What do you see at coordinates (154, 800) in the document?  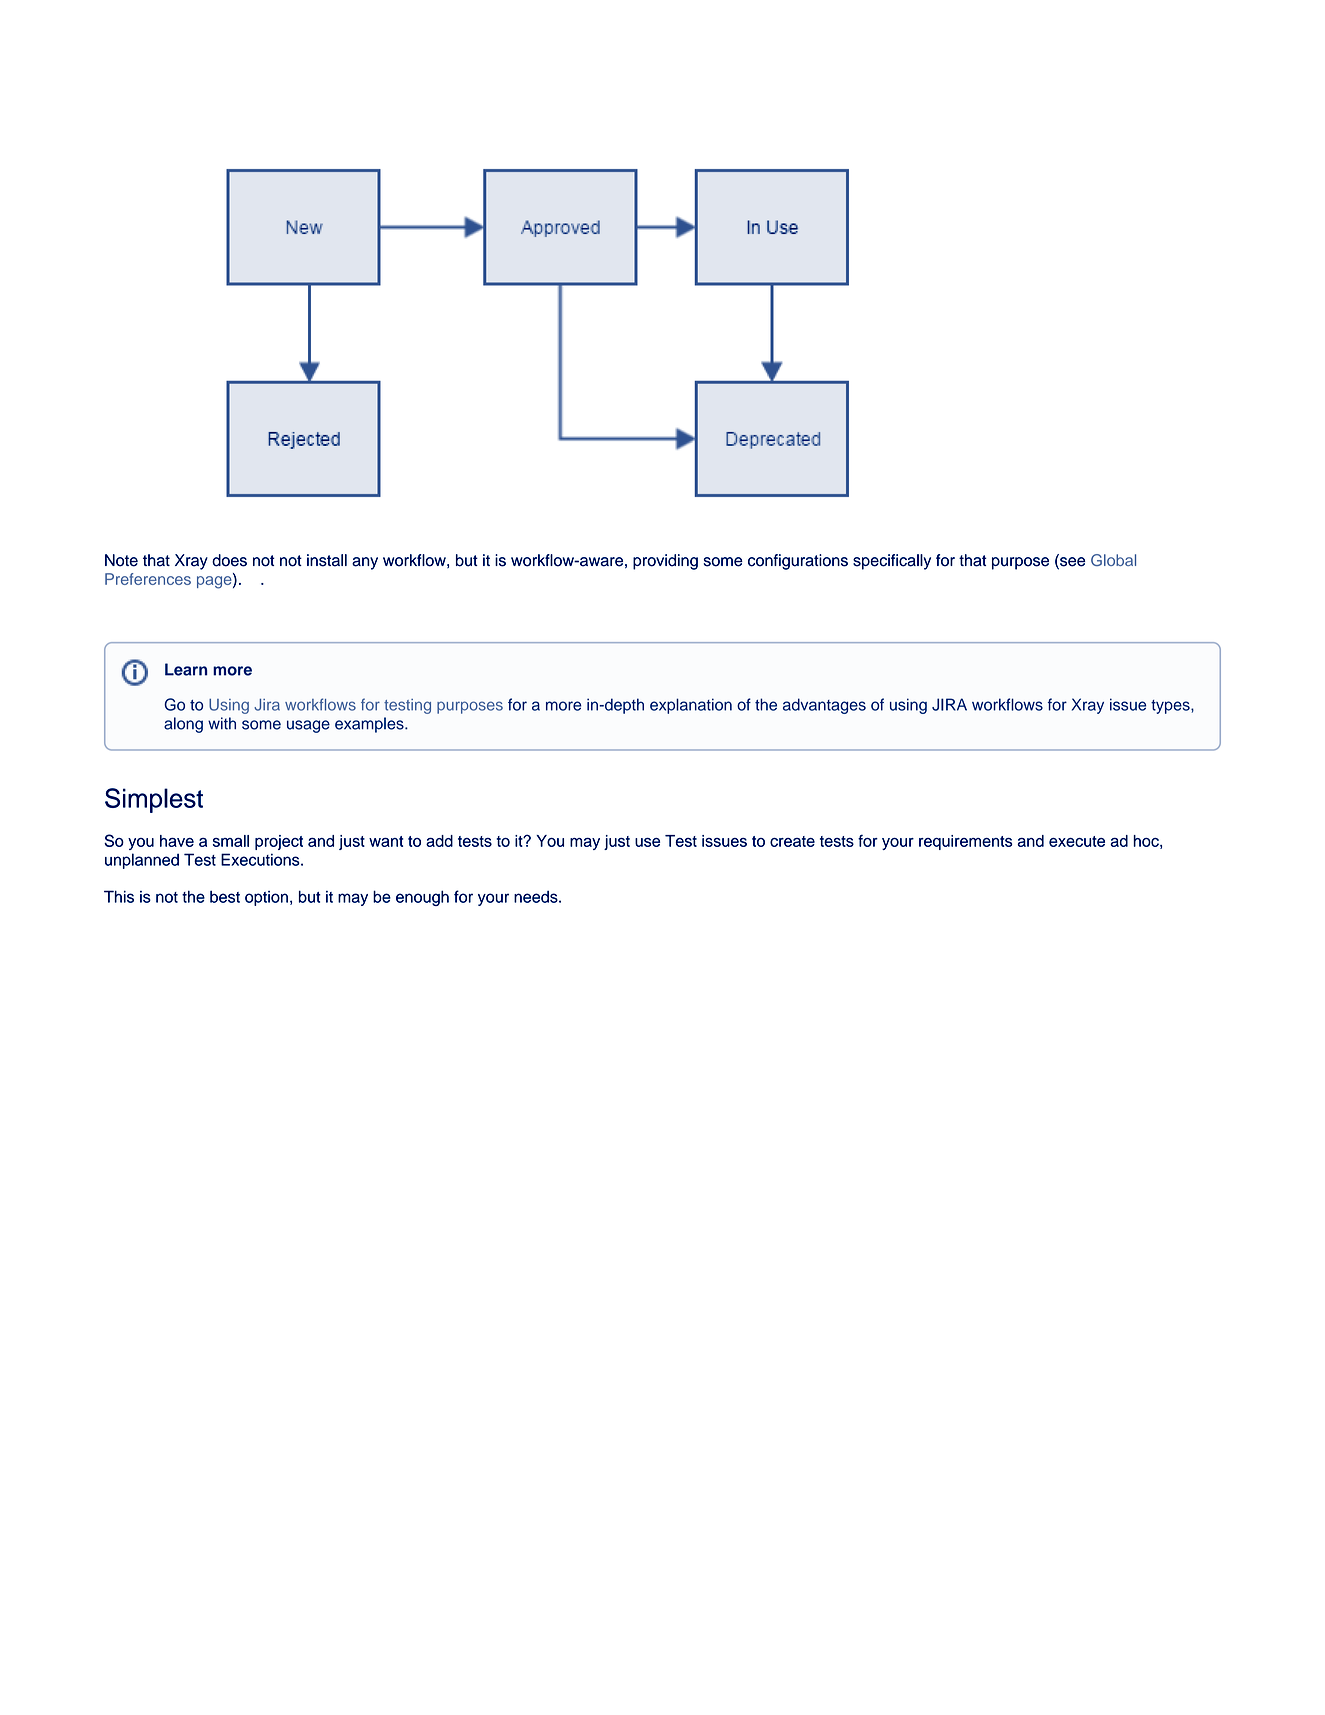 I see `Simplest` at bounding box center [154, 800].
